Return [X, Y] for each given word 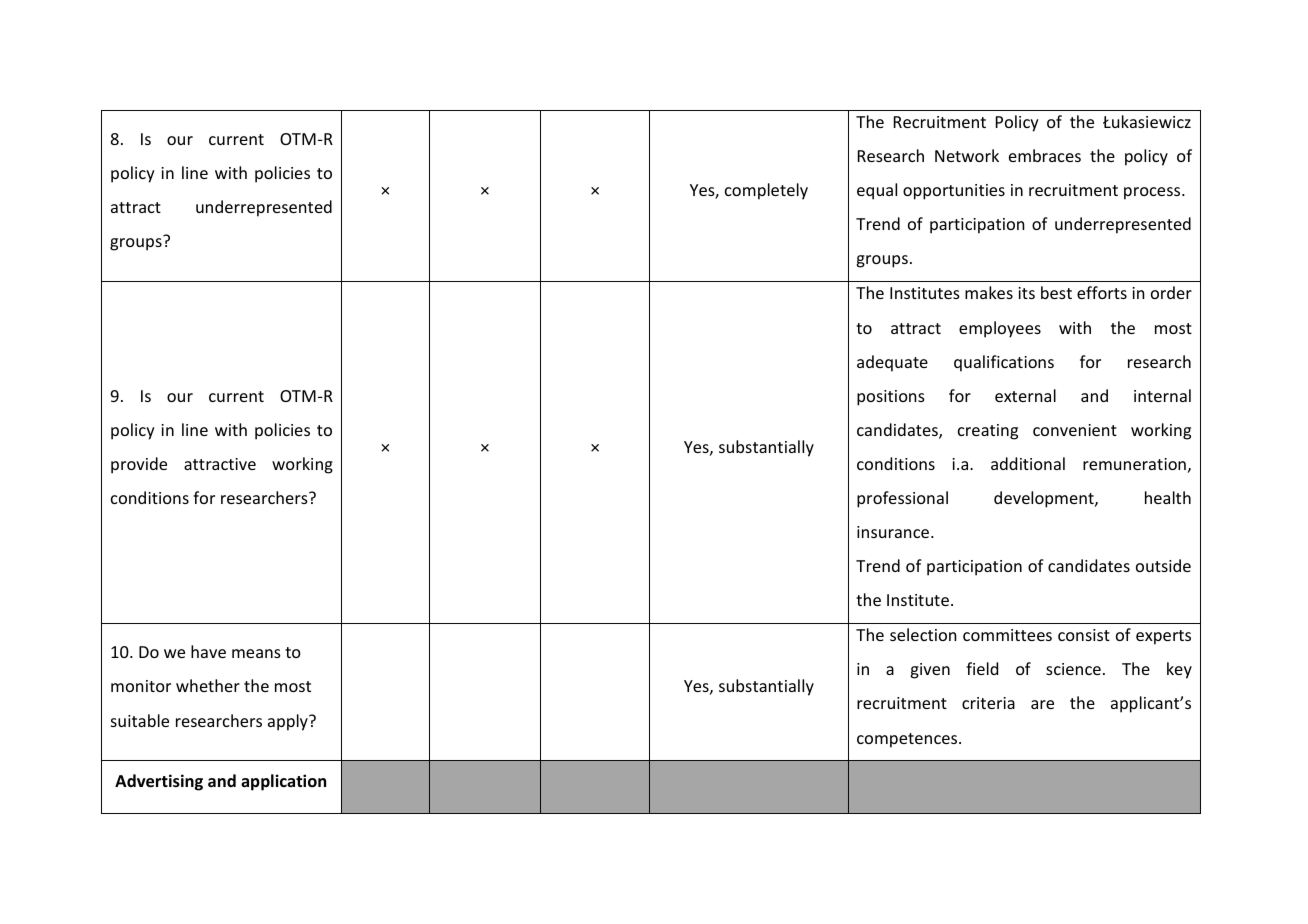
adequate [892, 363]
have [208, 651]
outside [1163, 565]
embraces [1045, 155]
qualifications [1004, 363]
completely [766, 191]
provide [139, 465]
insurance [894, 532]
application [283, 782]
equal [877, 191]
